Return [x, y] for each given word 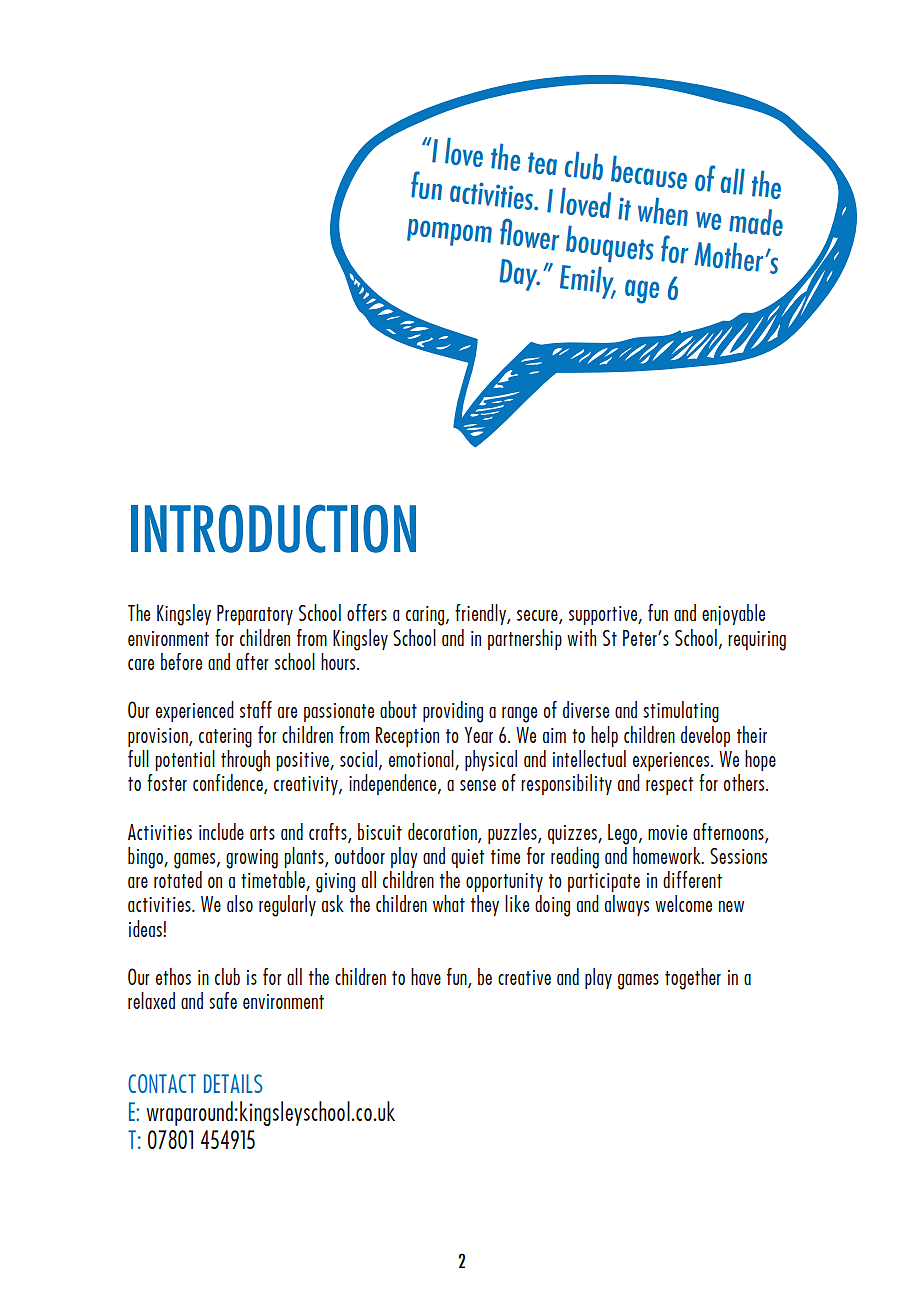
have [426, 976]
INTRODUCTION [273, 528]
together [693, 979]
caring [426, 616]
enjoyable [733, 614]
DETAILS [233, 1083]
